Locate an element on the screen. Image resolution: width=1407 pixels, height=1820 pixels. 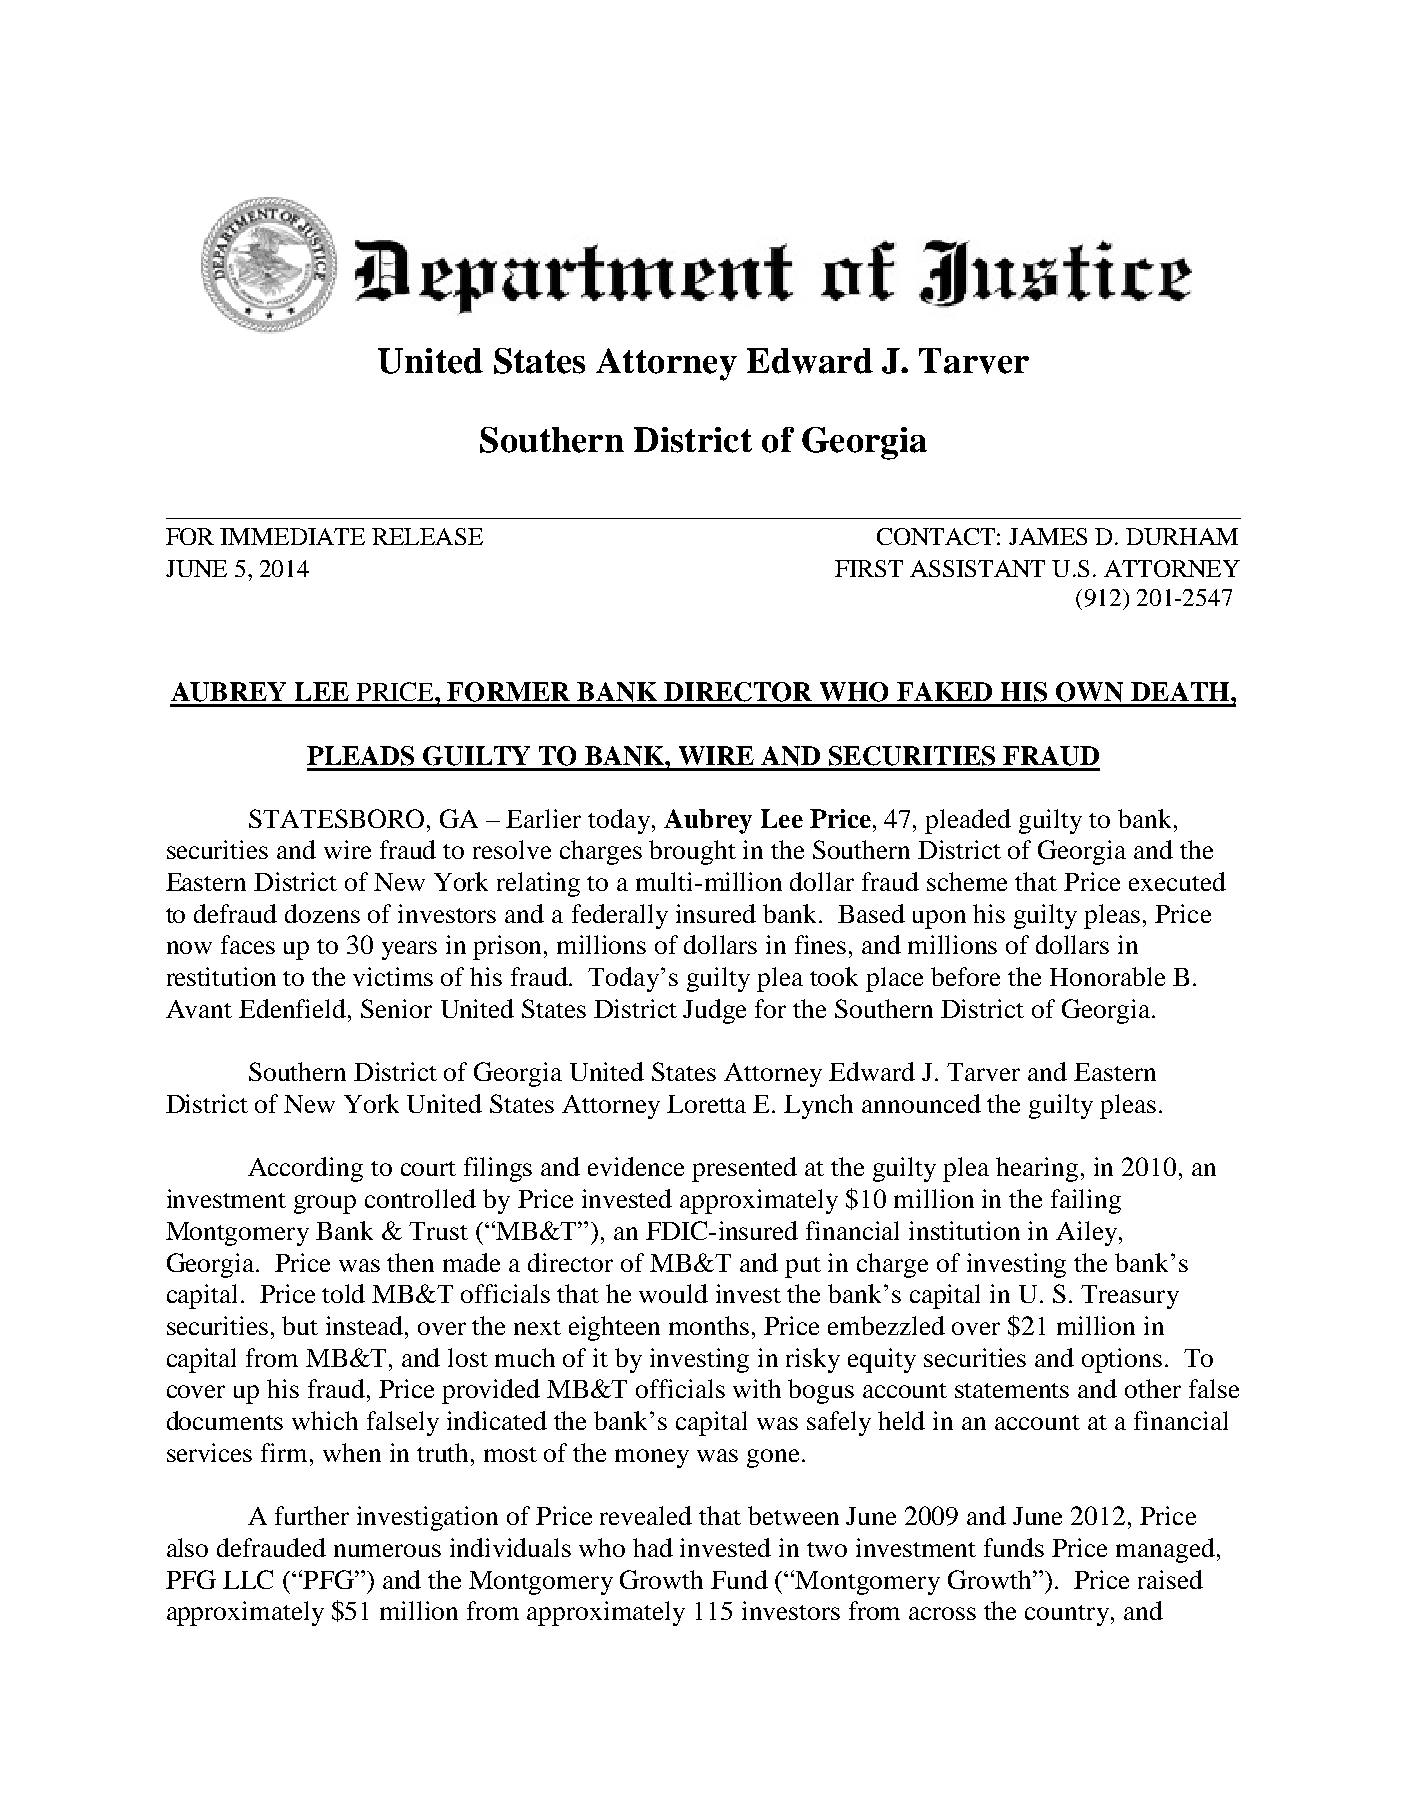
scheme is located at coordinates (967, 881).
